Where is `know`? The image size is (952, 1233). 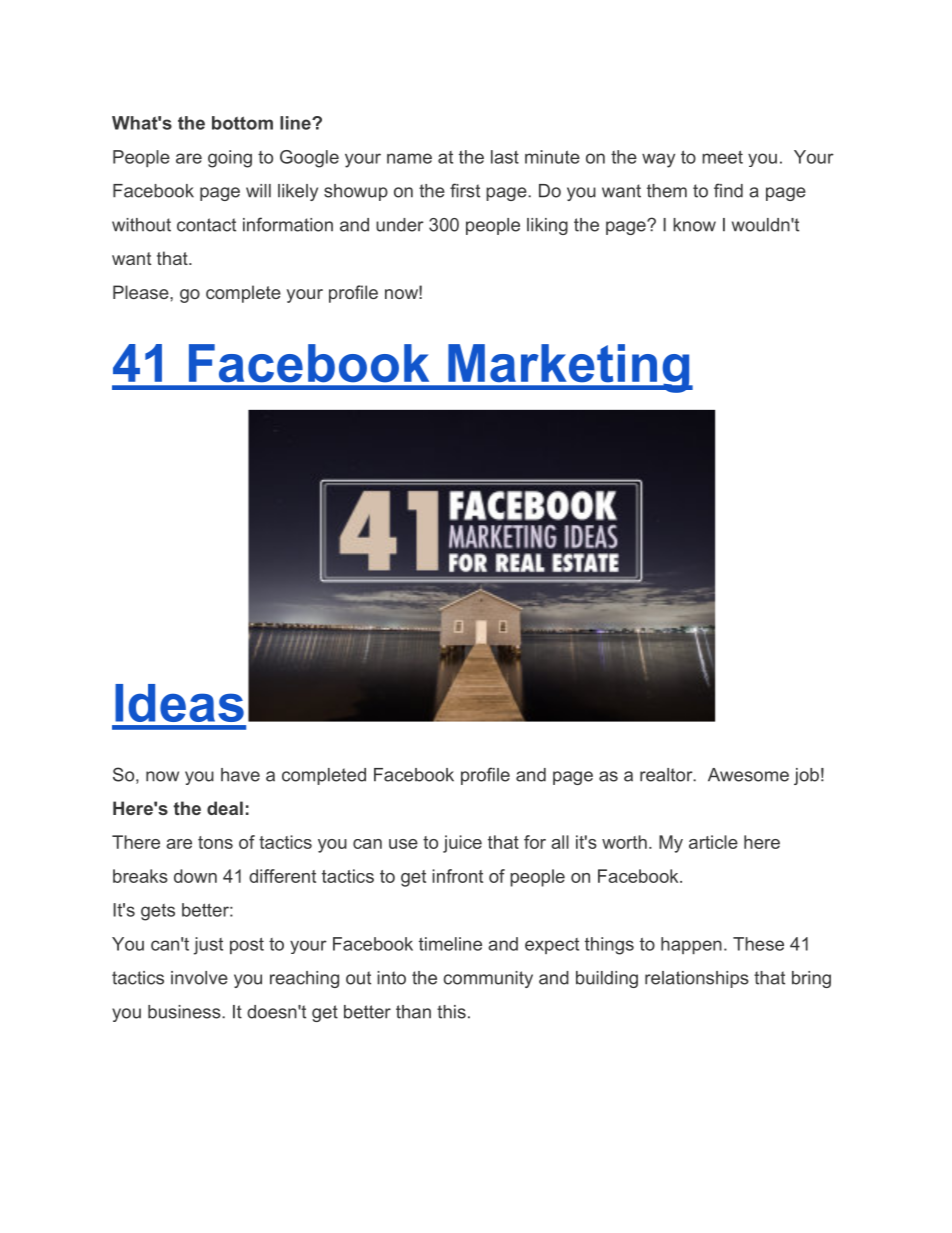
know is located at coordinates (694, 225).
